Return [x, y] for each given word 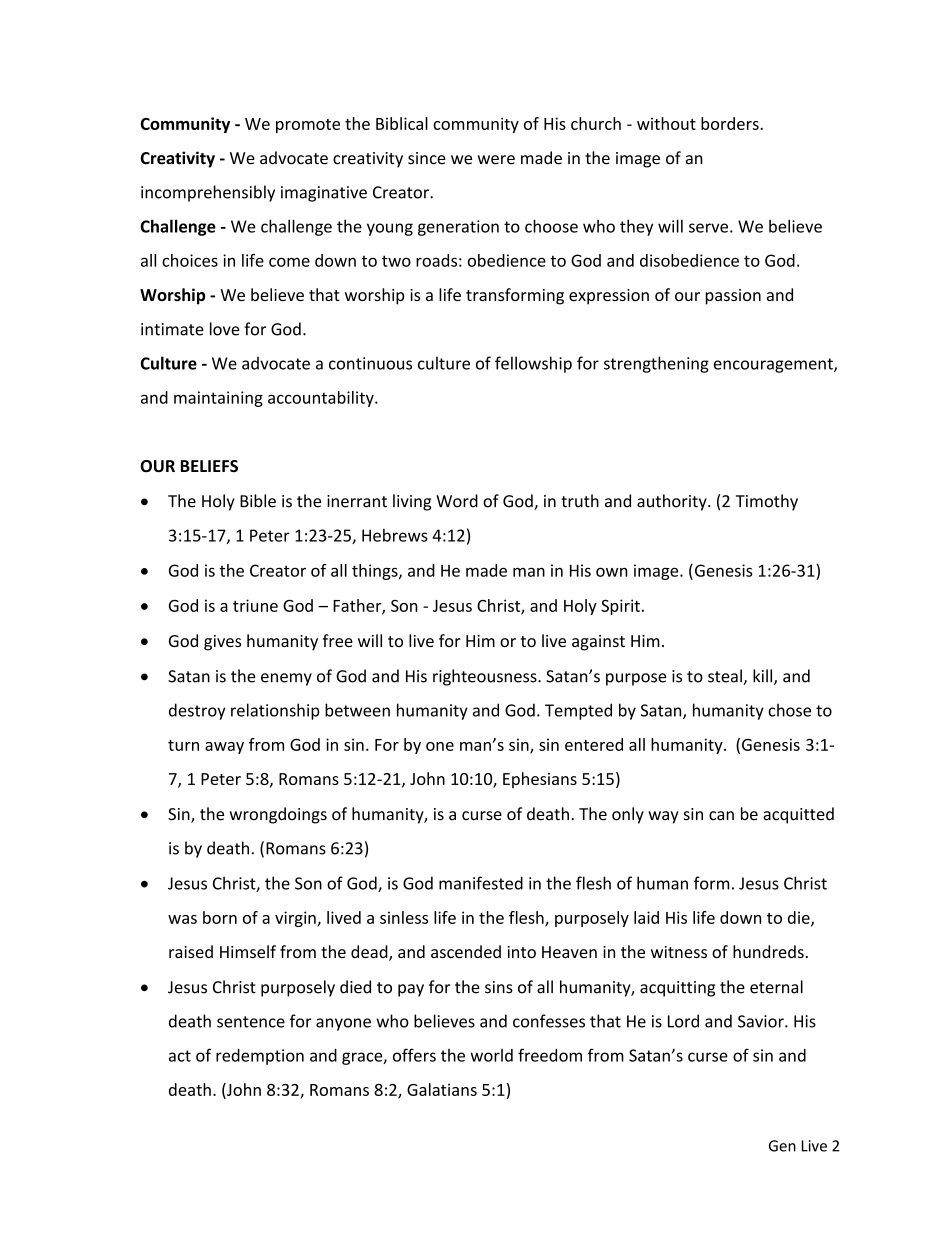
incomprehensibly [208, 193]
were [496, 160]
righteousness [486, 677]
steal [726, 677]
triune [255, 605]
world [491, 1055]
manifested [481, 883]
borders [731, 123]
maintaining [218, 399]
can [721, 816]
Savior [762, 1021]
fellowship [533, 364]
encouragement [774, 365]
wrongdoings [278, 815]
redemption [260, 1057]
